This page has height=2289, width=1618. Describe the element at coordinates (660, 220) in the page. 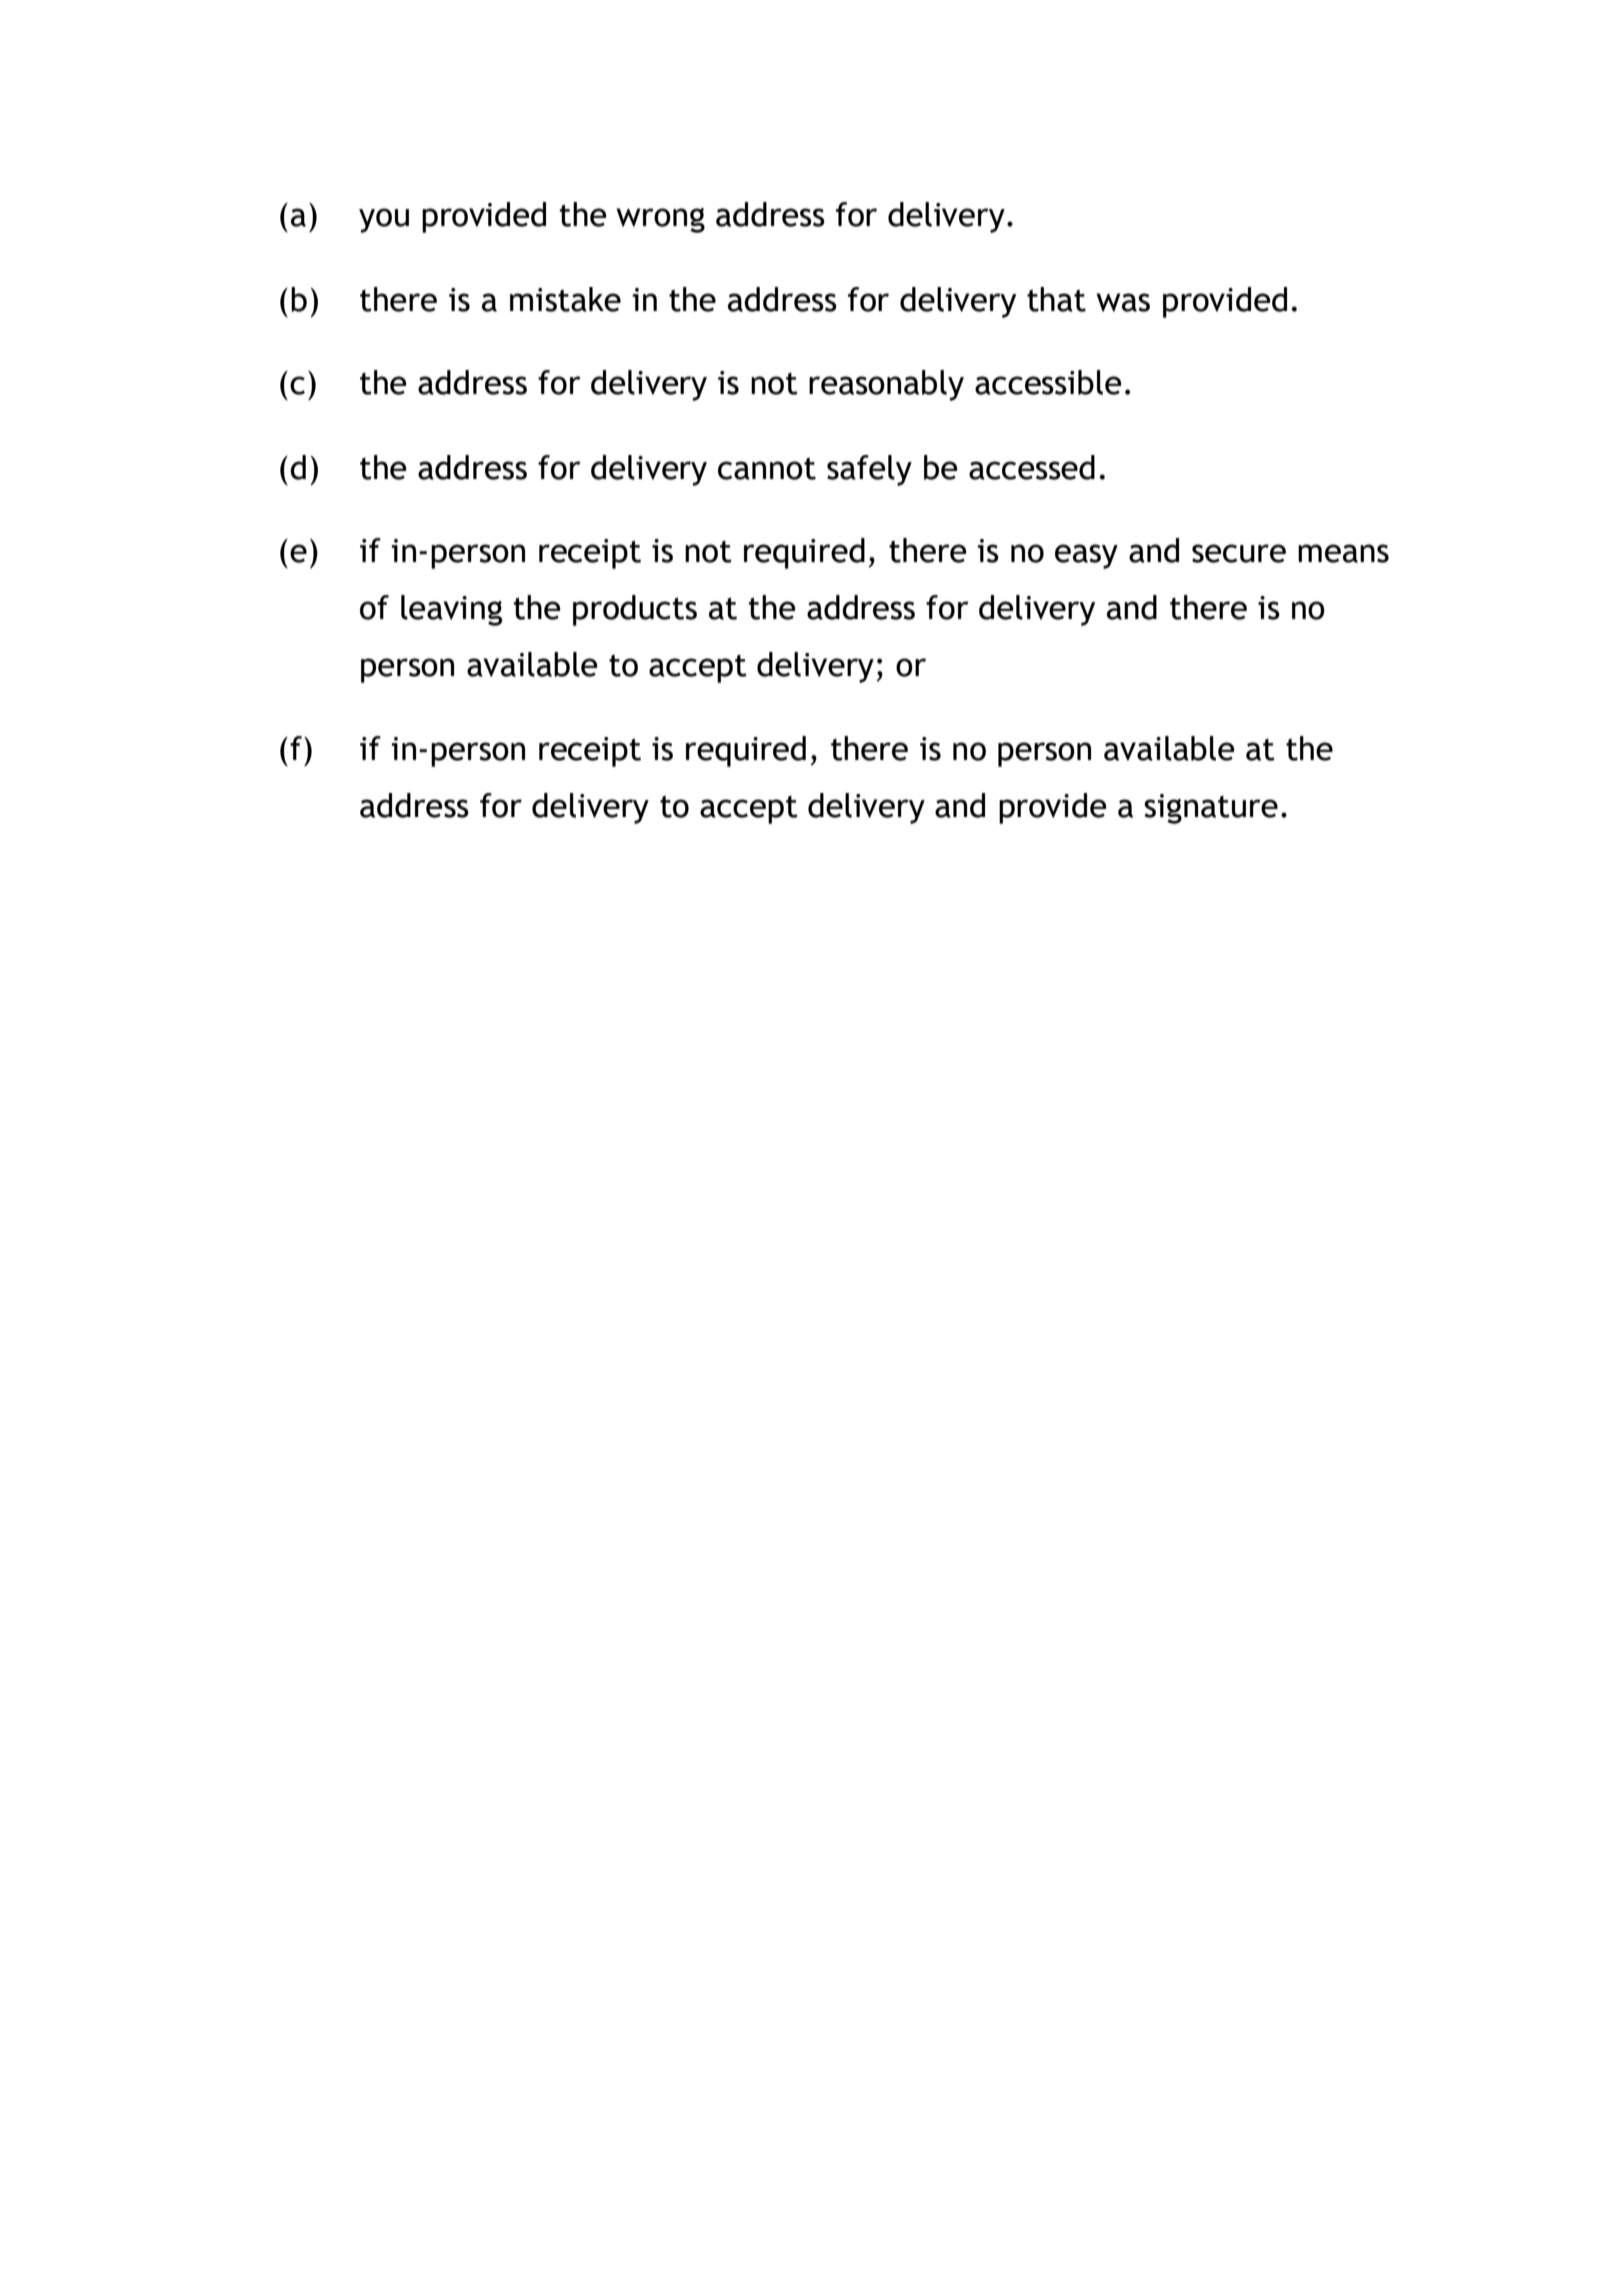

I see `wrong` at that location.
